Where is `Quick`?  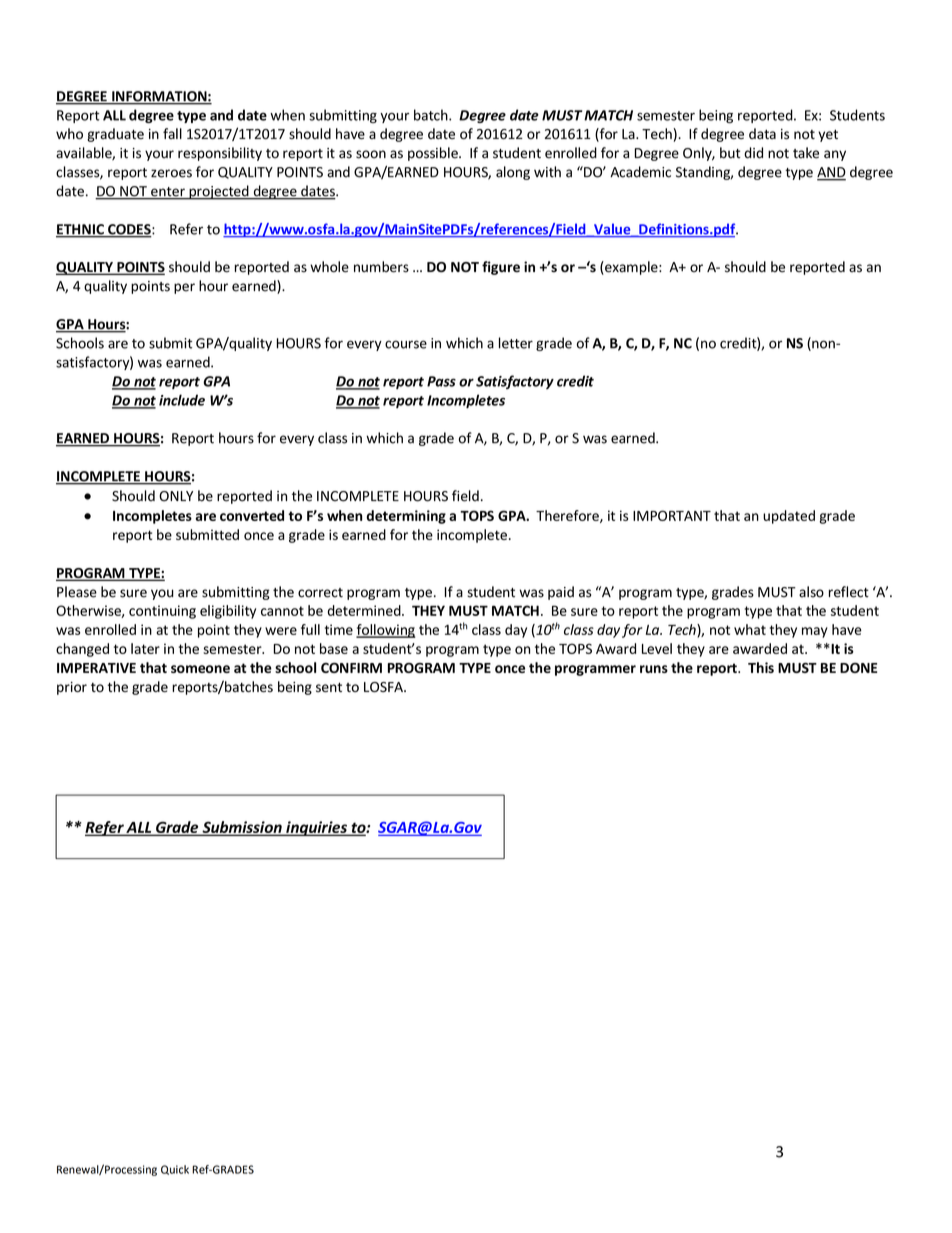
Quick is located at coordinates (175, 1170).
